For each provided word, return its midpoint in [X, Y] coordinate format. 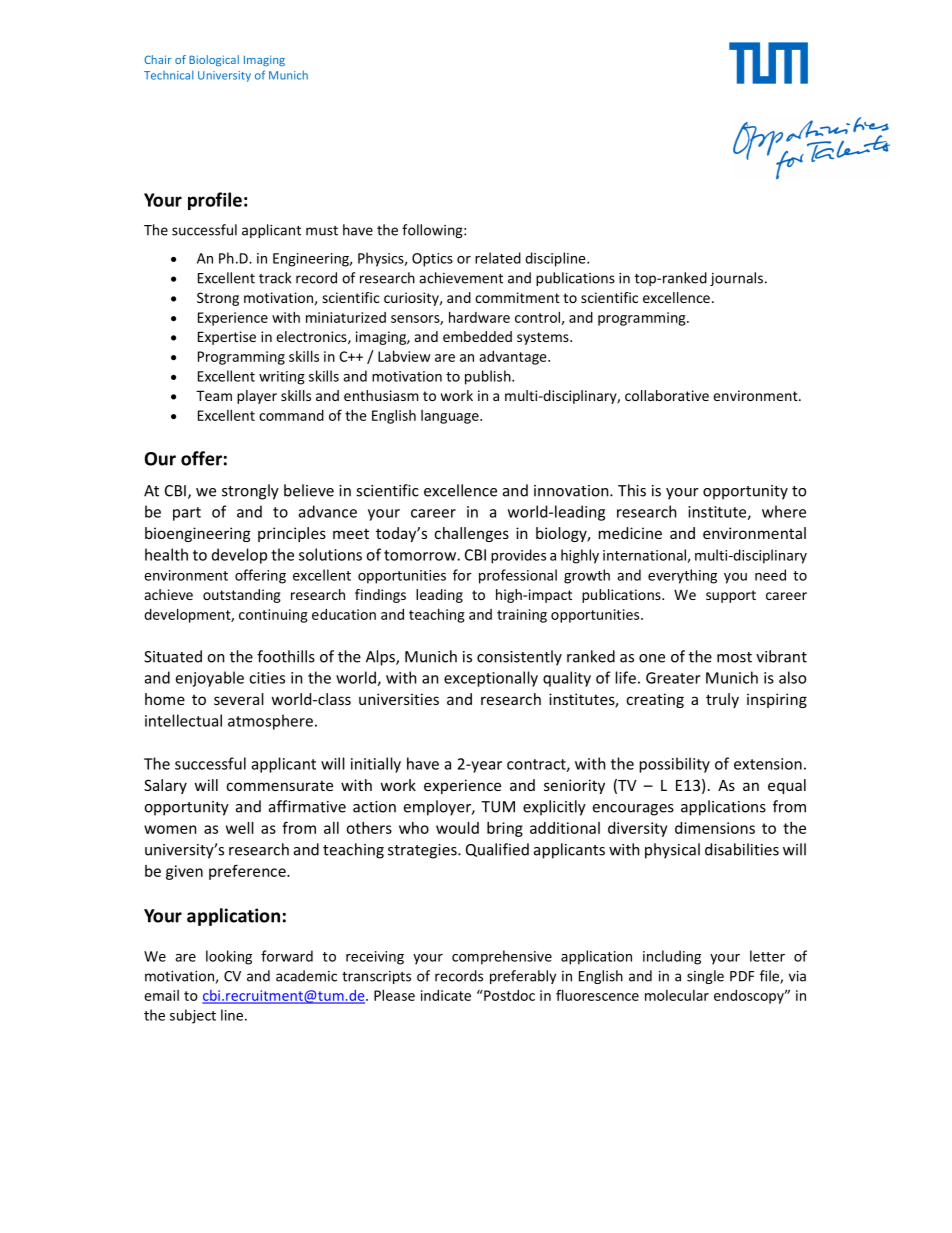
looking [229, 957]
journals [736, 279]
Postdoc [508, 995]
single [705, 977]
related [498, 258]
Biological [214, 61]
